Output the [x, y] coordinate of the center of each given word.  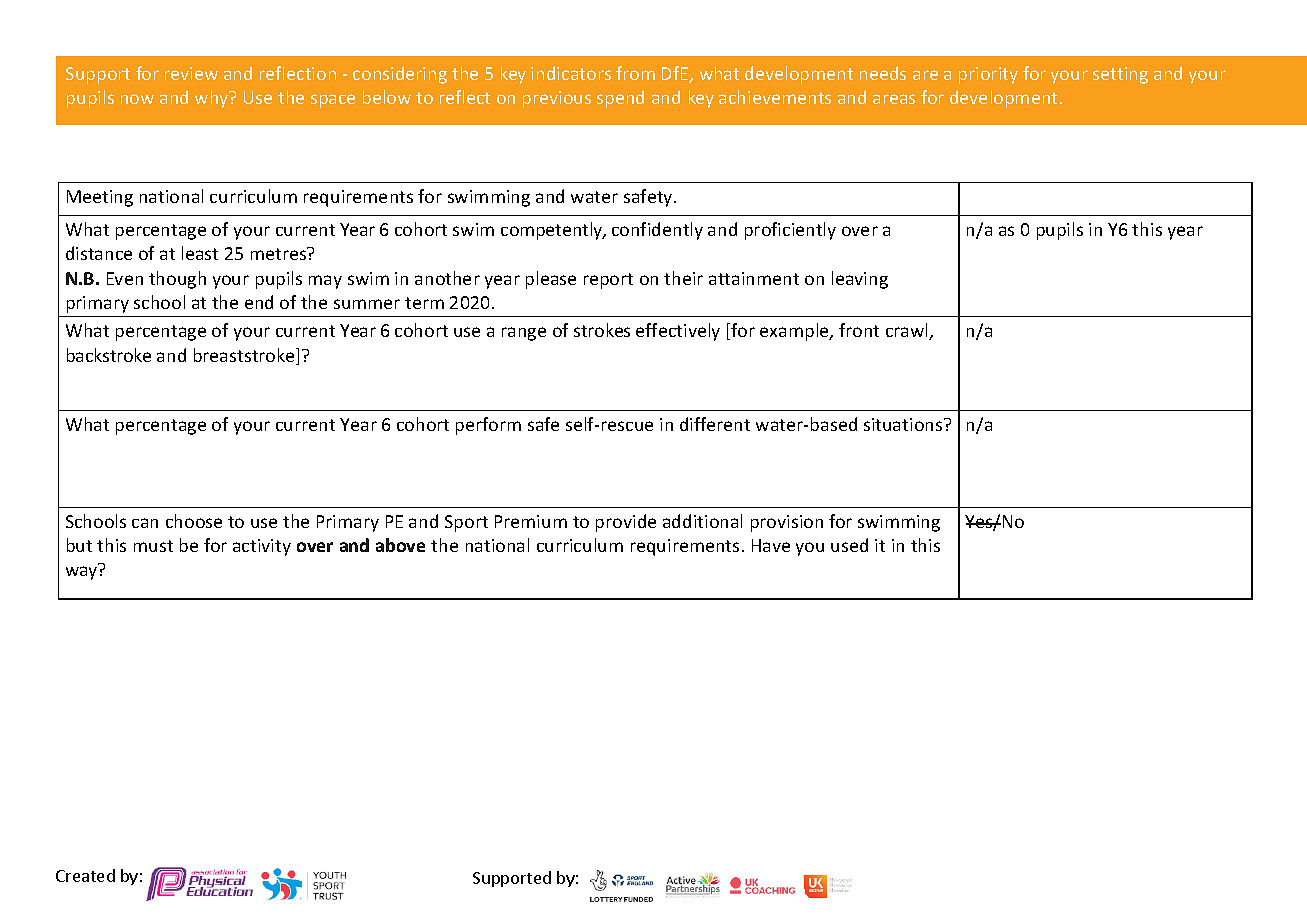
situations [904, 424]
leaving [860, 280]
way [81, 573]
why [213, 99]
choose [194, 521]
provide [626, 523]
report [608, 281]
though [177, 280]
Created [85, 875]
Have [771, 545]
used [849, 545]
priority [988, 75]
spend [620, 99]
